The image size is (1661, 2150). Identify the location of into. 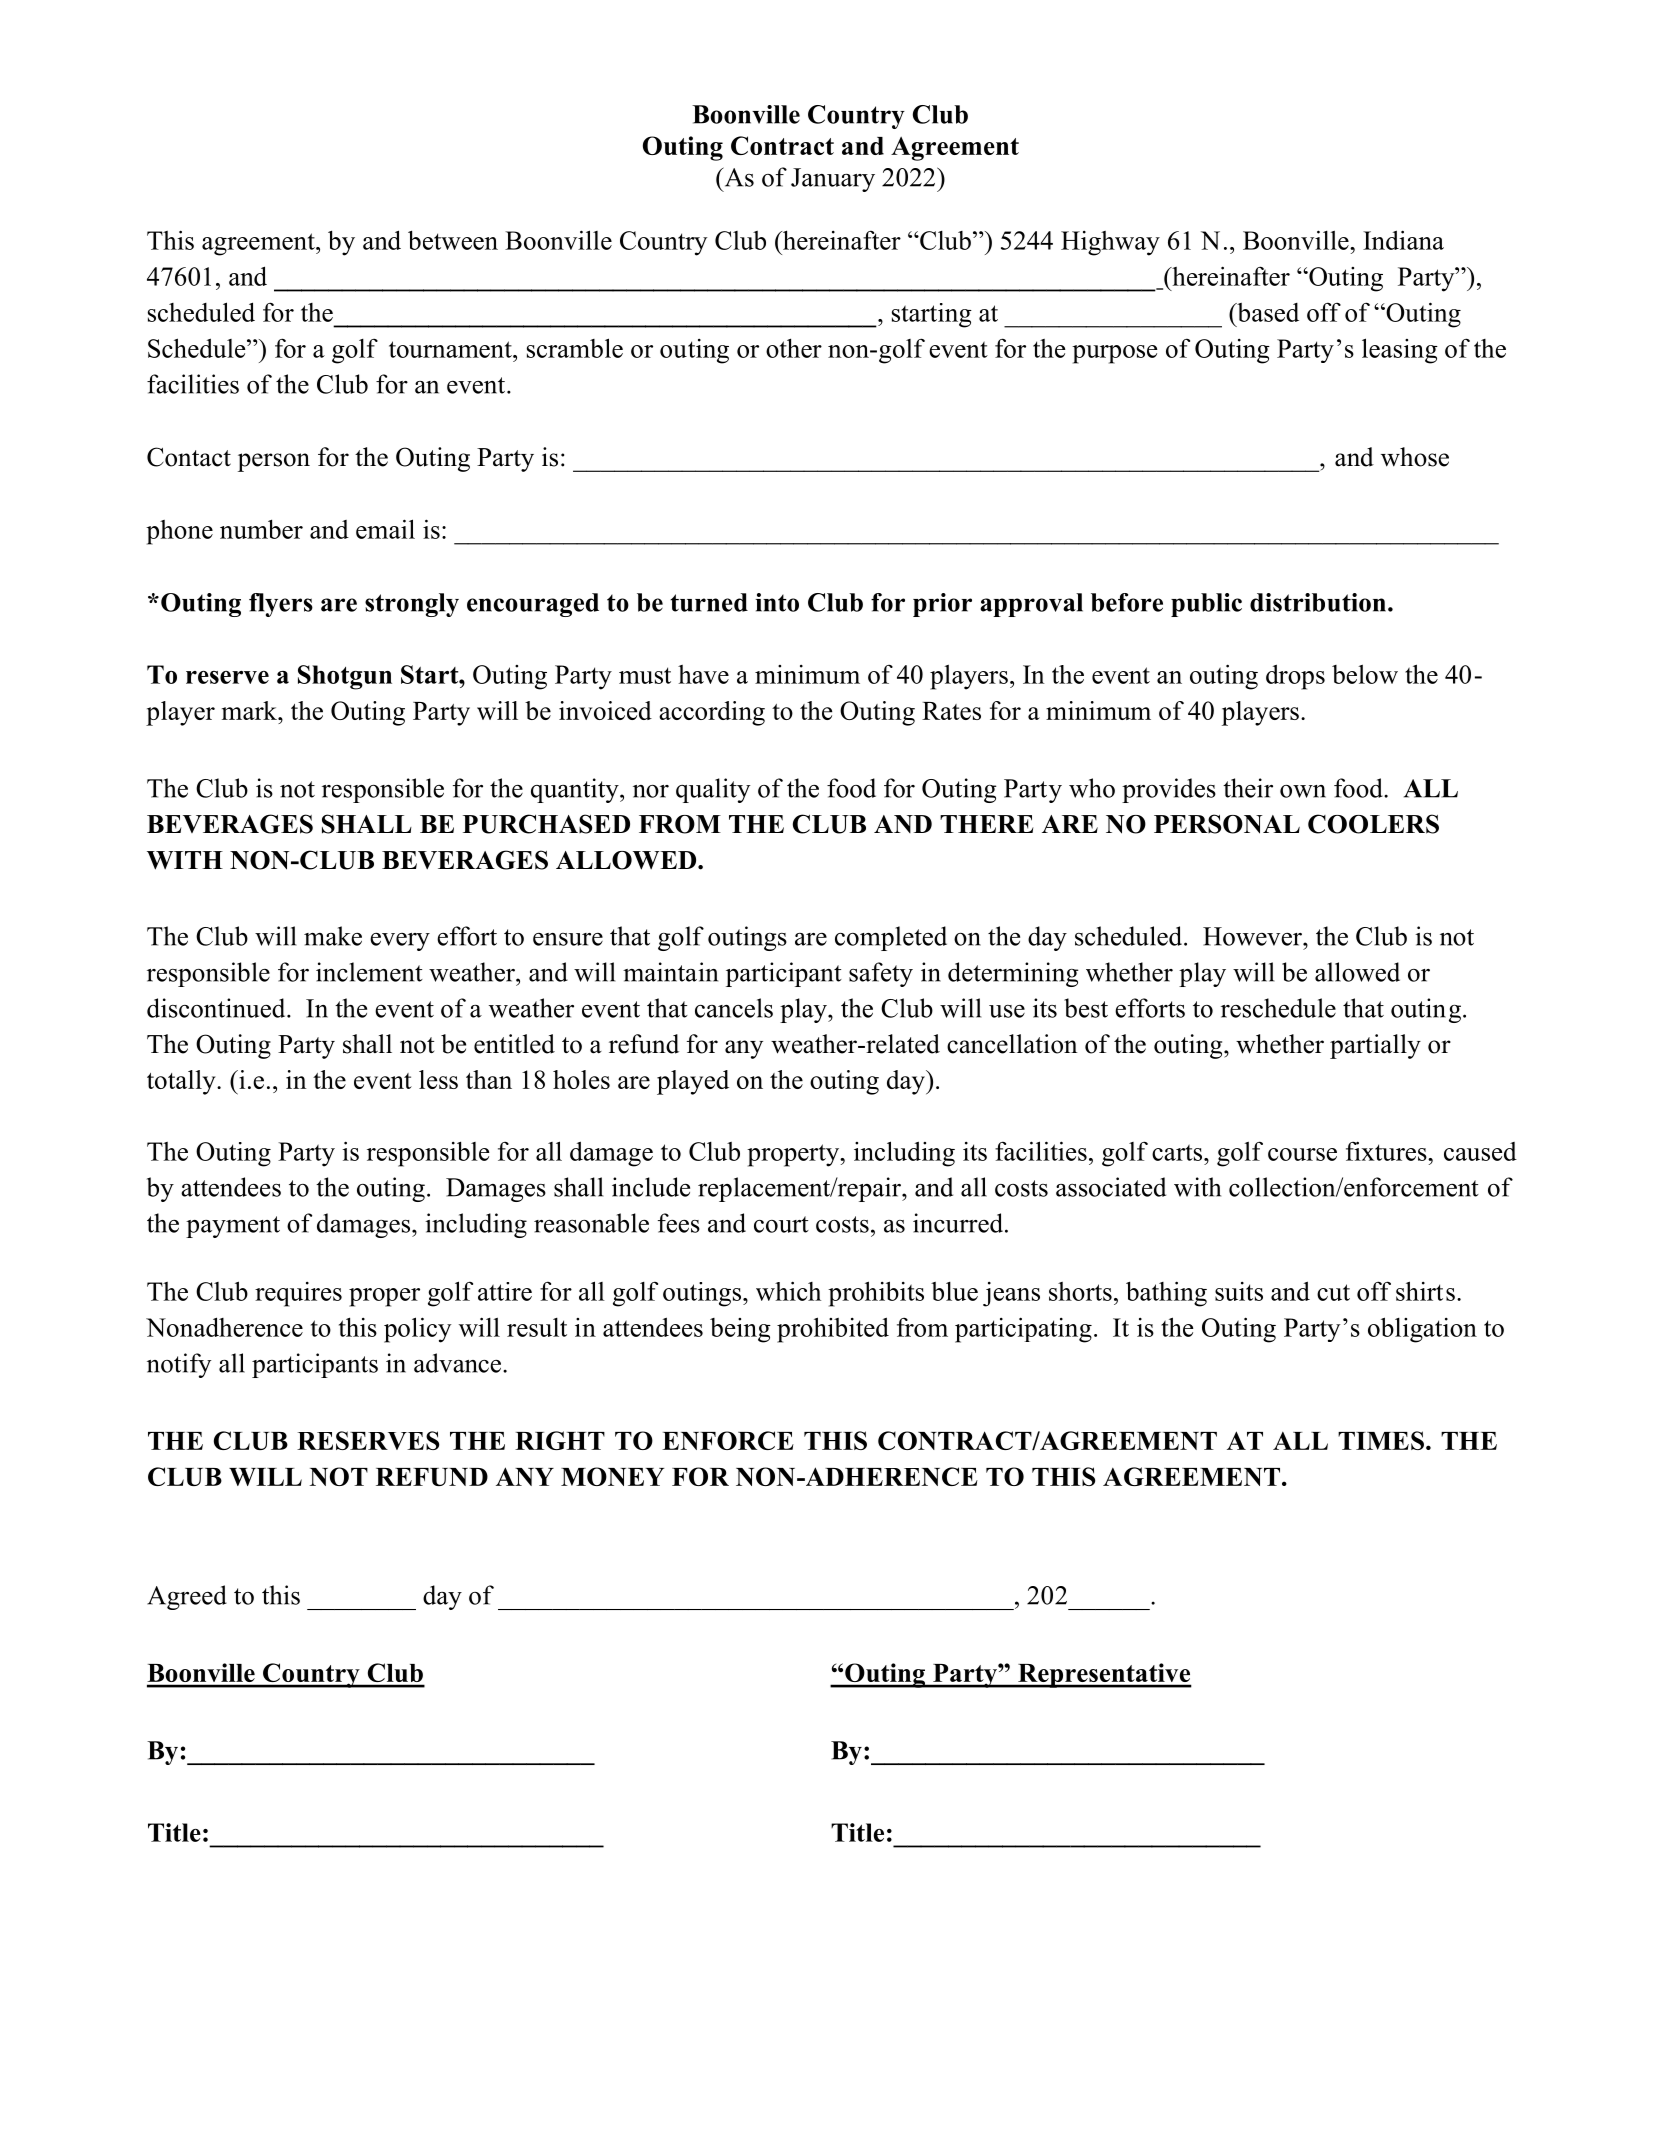
(777, 602).
